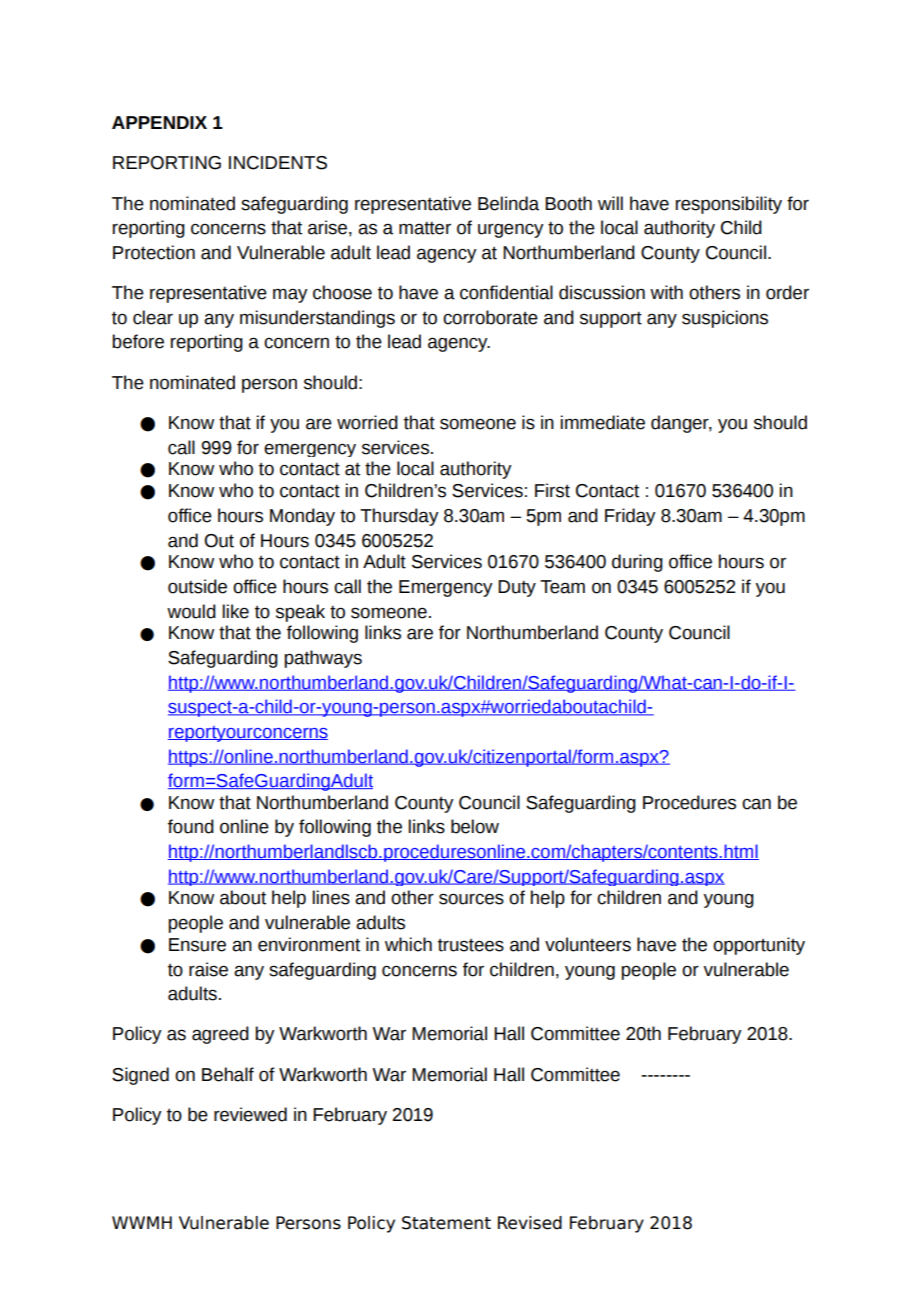 The height and width of the screenshot is (1308, 924). Describe the element at coordinates (471, 945) in the screenshot. I see `trustees` at that location.
